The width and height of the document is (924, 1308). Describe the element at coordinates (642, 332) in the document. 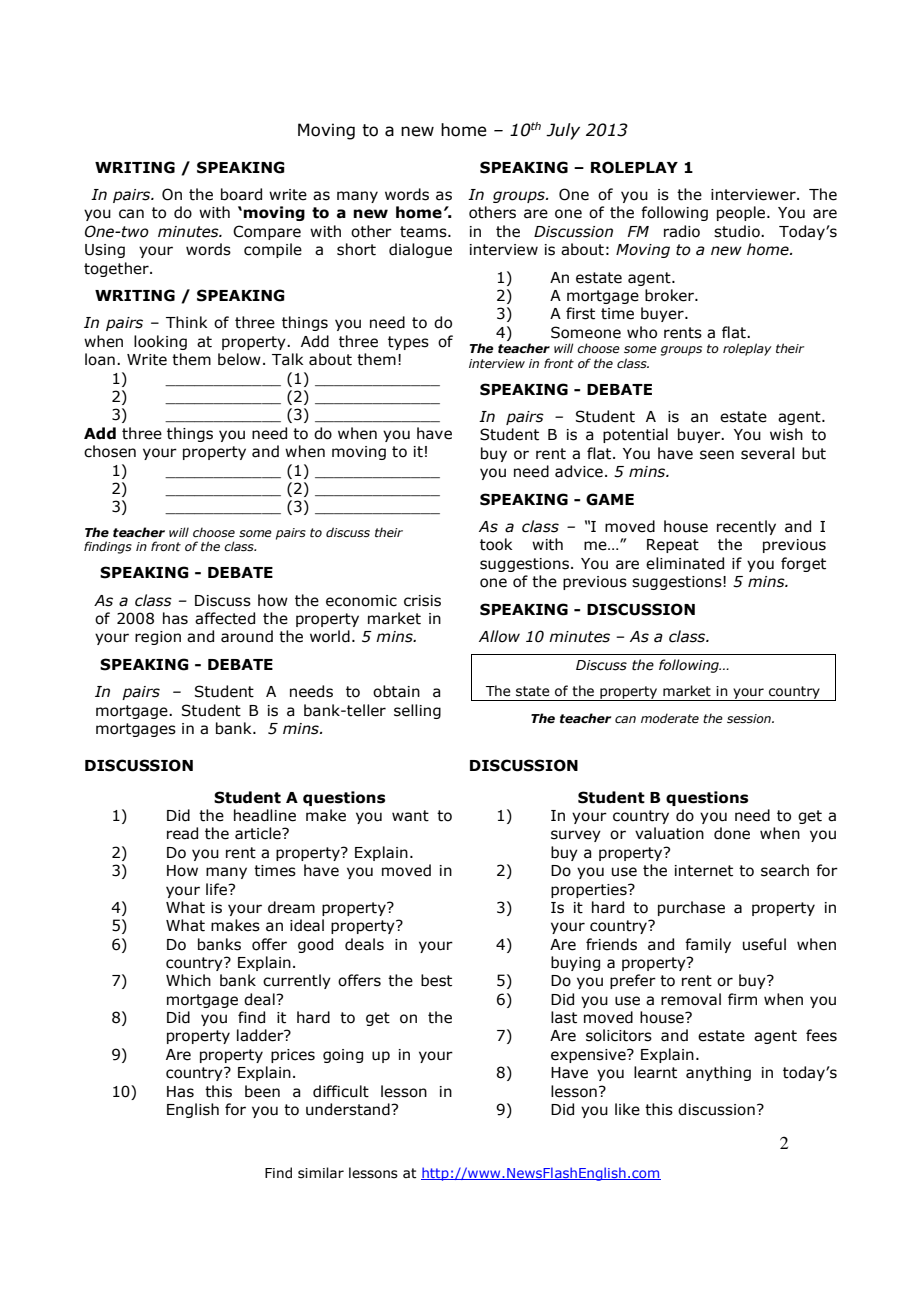

I see `who` at that location.
